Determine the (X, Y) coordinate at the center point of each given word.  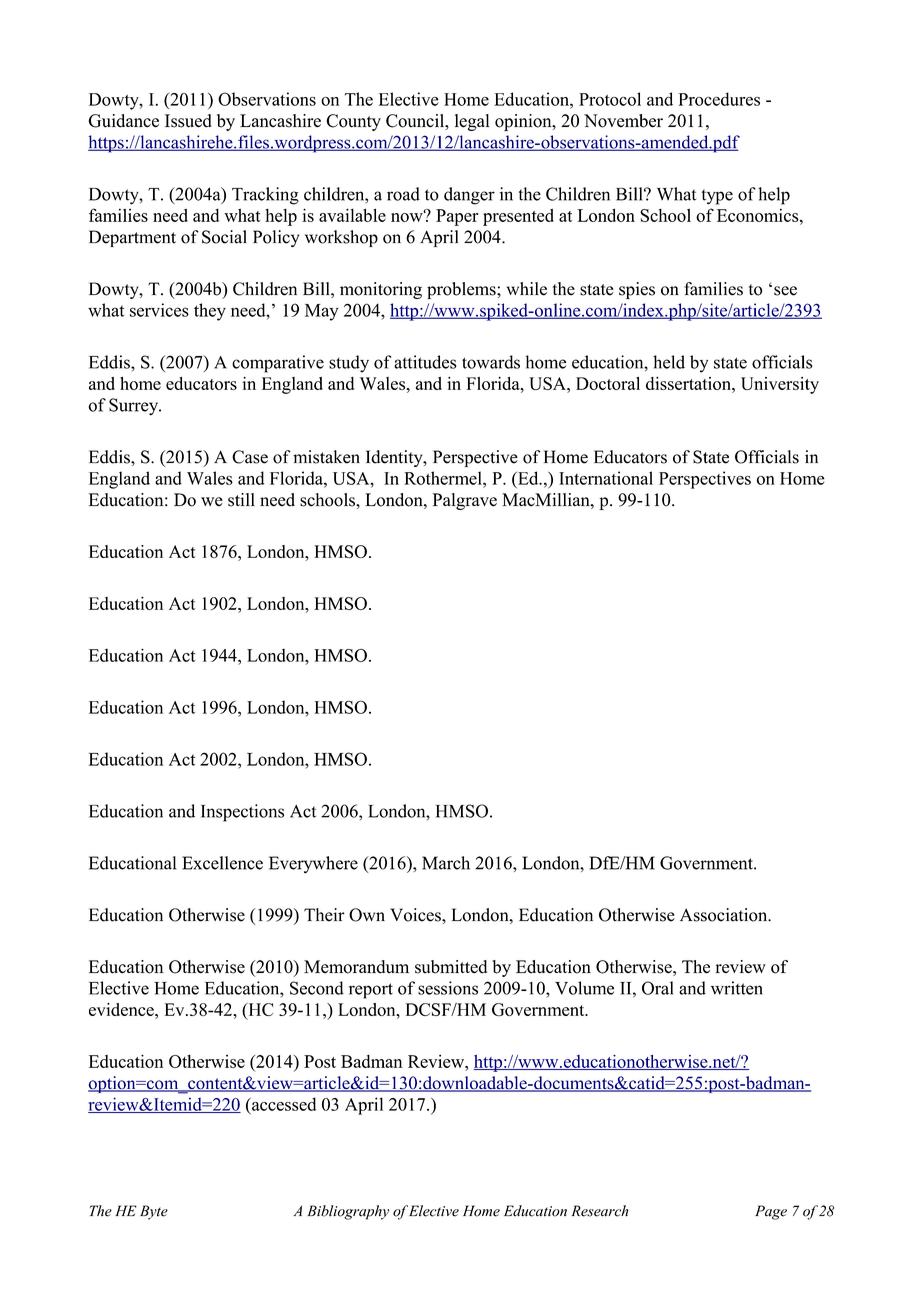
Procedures (719, 99)
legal (472, 122)
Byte (154, 1212)
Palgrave (465, 501)
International (606, 478)
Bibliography (348, 1212)
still (241, 500)
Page (771, 1212)
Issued (188, 121)
